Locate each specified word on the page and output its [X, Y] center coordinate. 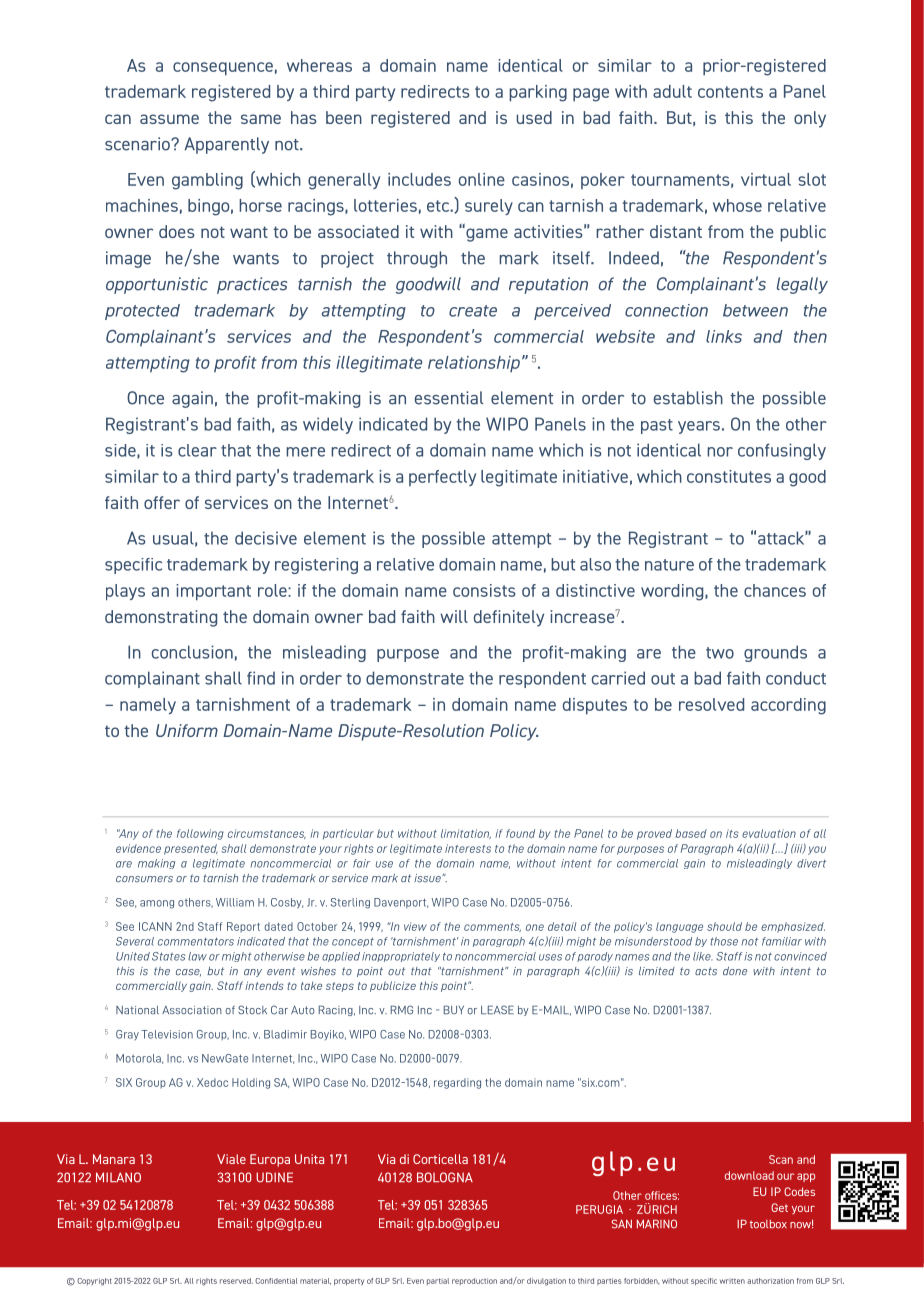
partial [438, 1281]
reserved [236, 1281]
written [732, 1281]
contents [730, 92]
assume [169, 119]
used [534, 117]
